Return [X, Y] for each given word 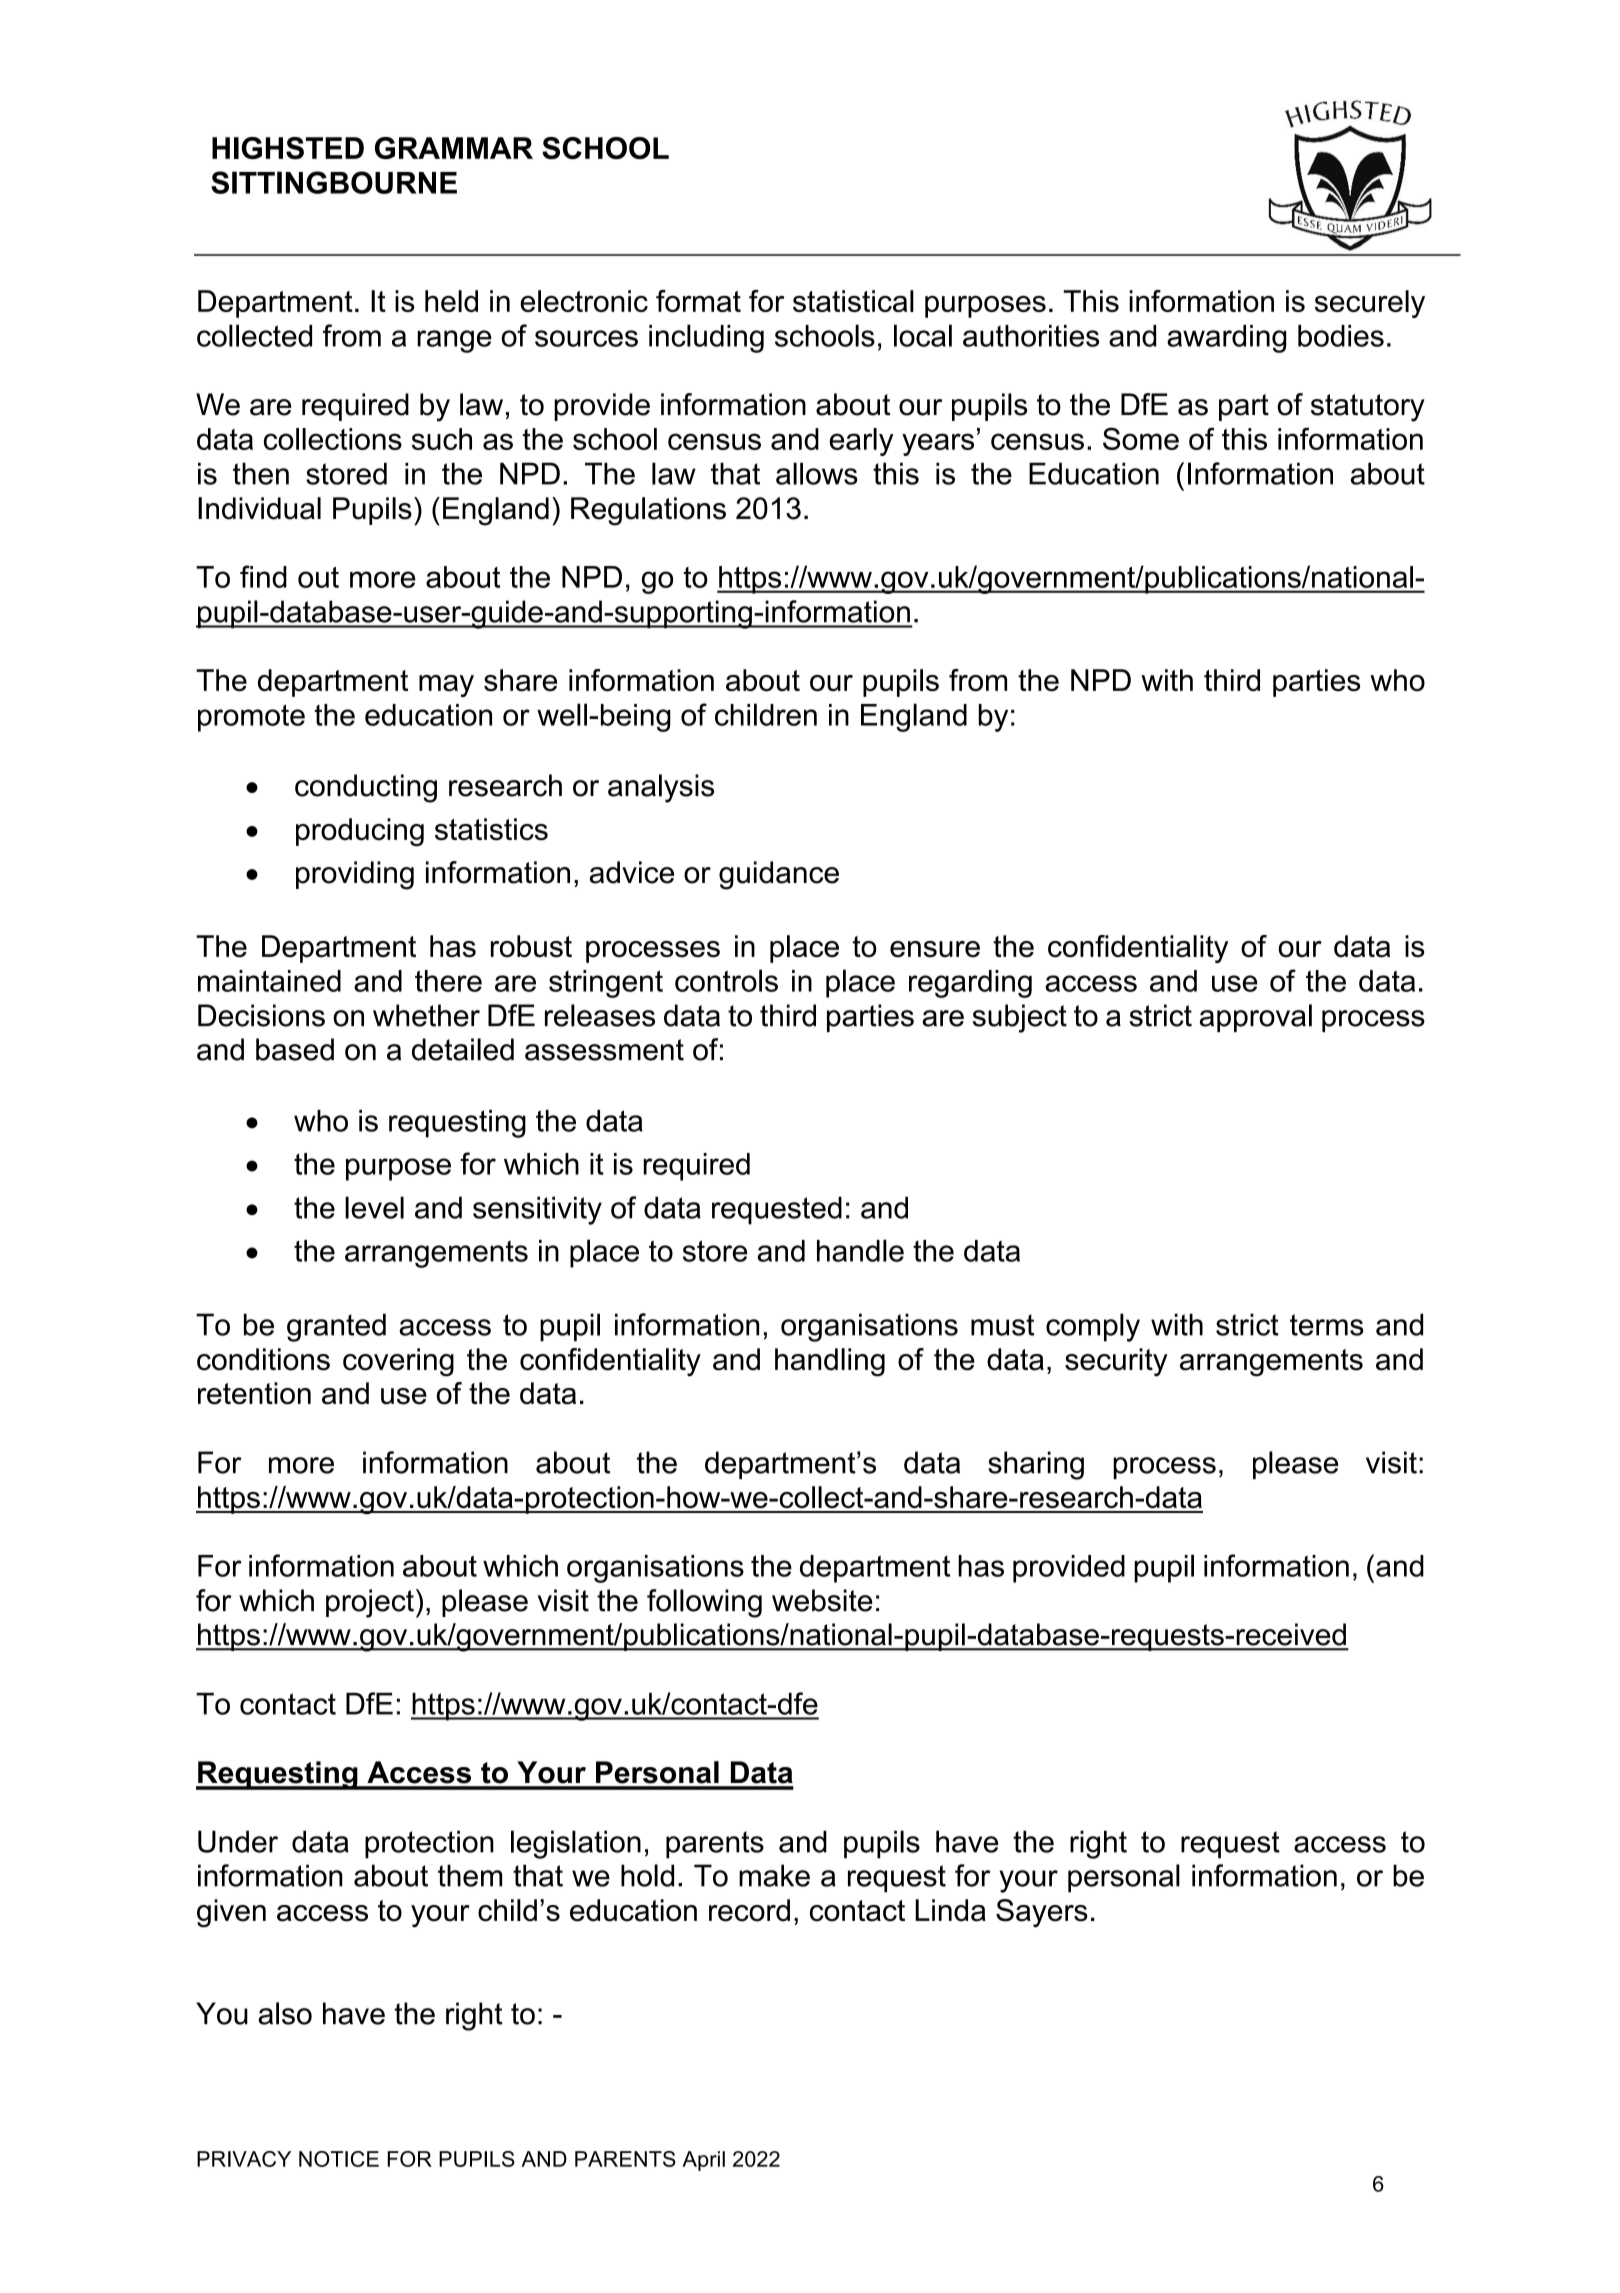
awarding [1226, 339]
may [446, 686]
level [374, 1207]
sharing [1036, 1465]
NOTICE [339, 2159]
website [822, 1600]
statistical [853, 301]
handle [860, 1250]
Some [1141, 438]
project [370, 1603]
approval [1256, 1018]
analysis [661, 788]
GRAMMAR [454, 148]
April [703, 2161]
